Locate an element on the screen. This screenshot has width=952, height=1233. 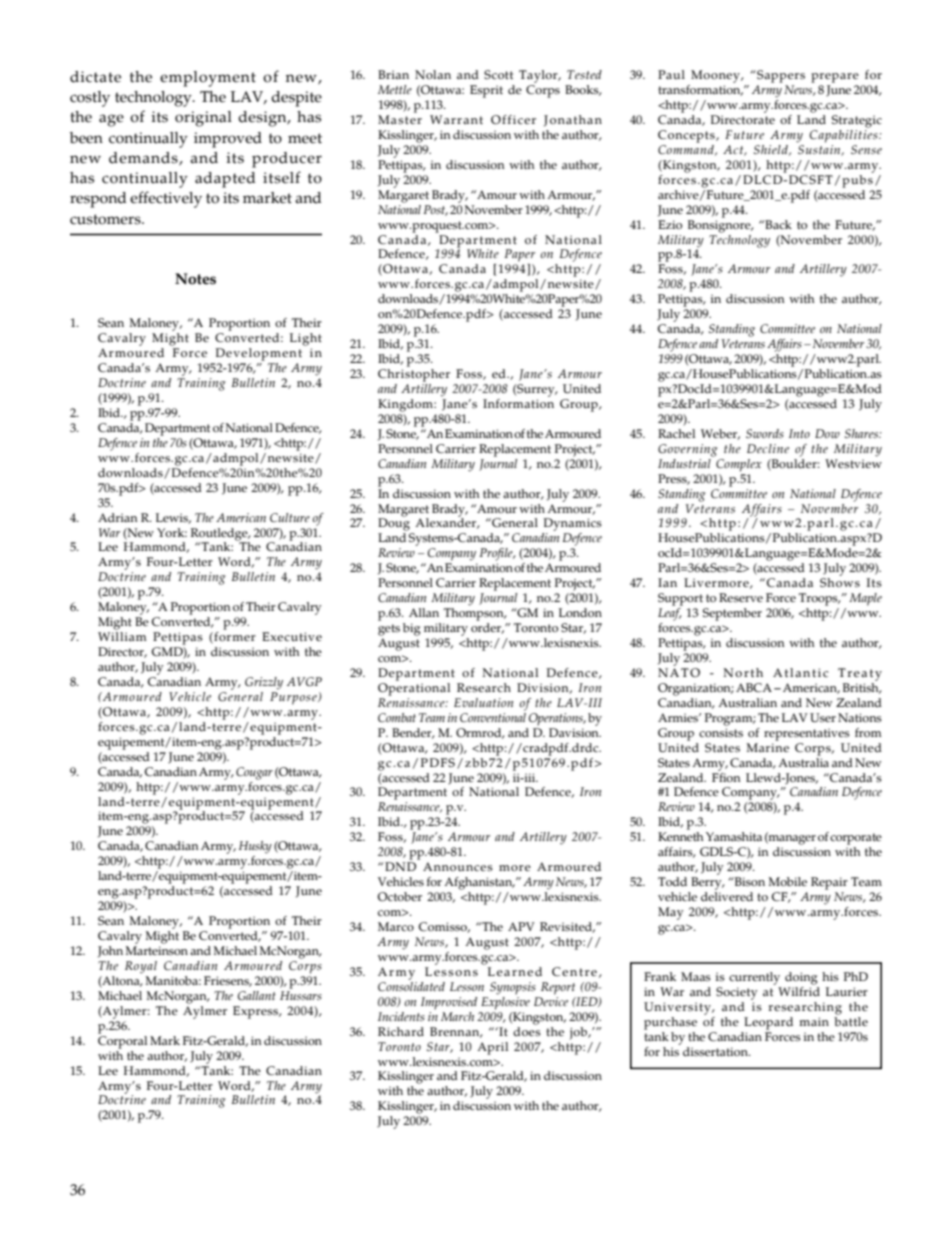
Conventional is located at coordinates (493, 716).
